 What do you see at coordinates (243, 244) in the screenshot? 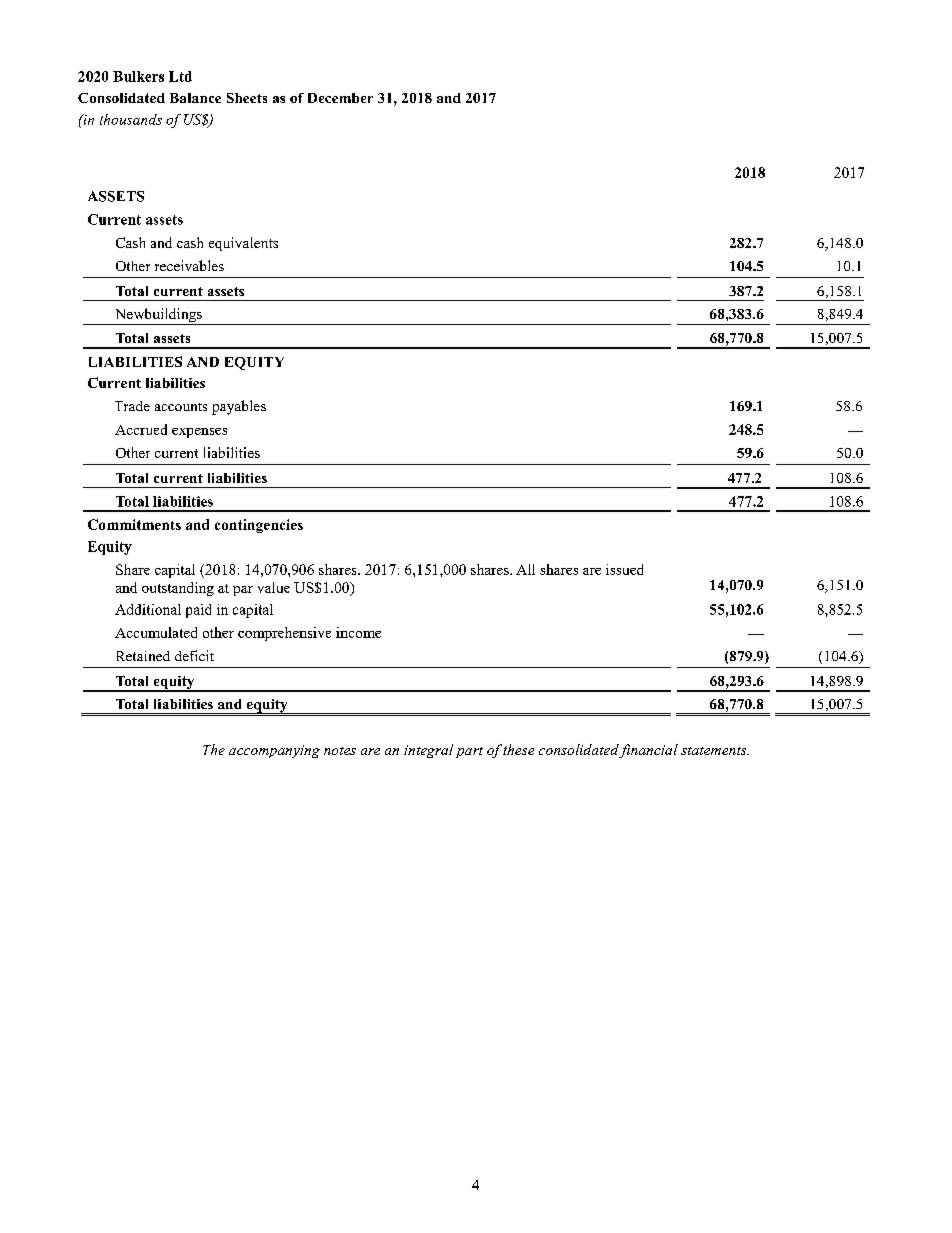
I see `equivalents` at bounding box center [243, 244].
